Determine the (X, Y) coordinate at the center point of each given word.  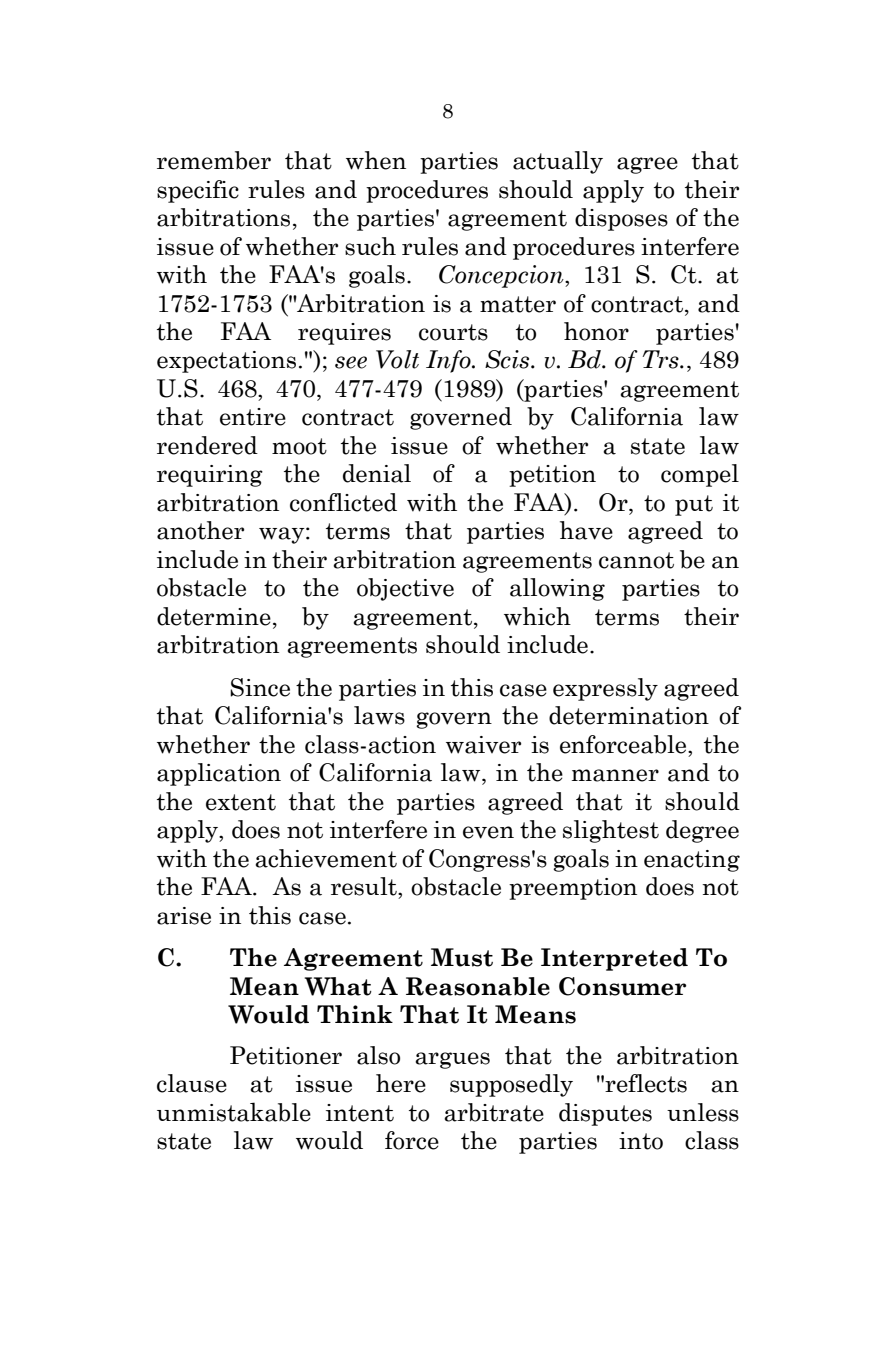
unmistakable (234, 1112)
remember (214, 160)
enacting (692, 861)
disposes (621, 219)
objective (405, 589)
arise (184, 916)
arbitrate (494, 1112)
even (488, 832)
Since (260, 687)
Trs (661, 359)
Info (449, 361)
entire (253, 417)
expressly (605, 689)
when (376, 160)
